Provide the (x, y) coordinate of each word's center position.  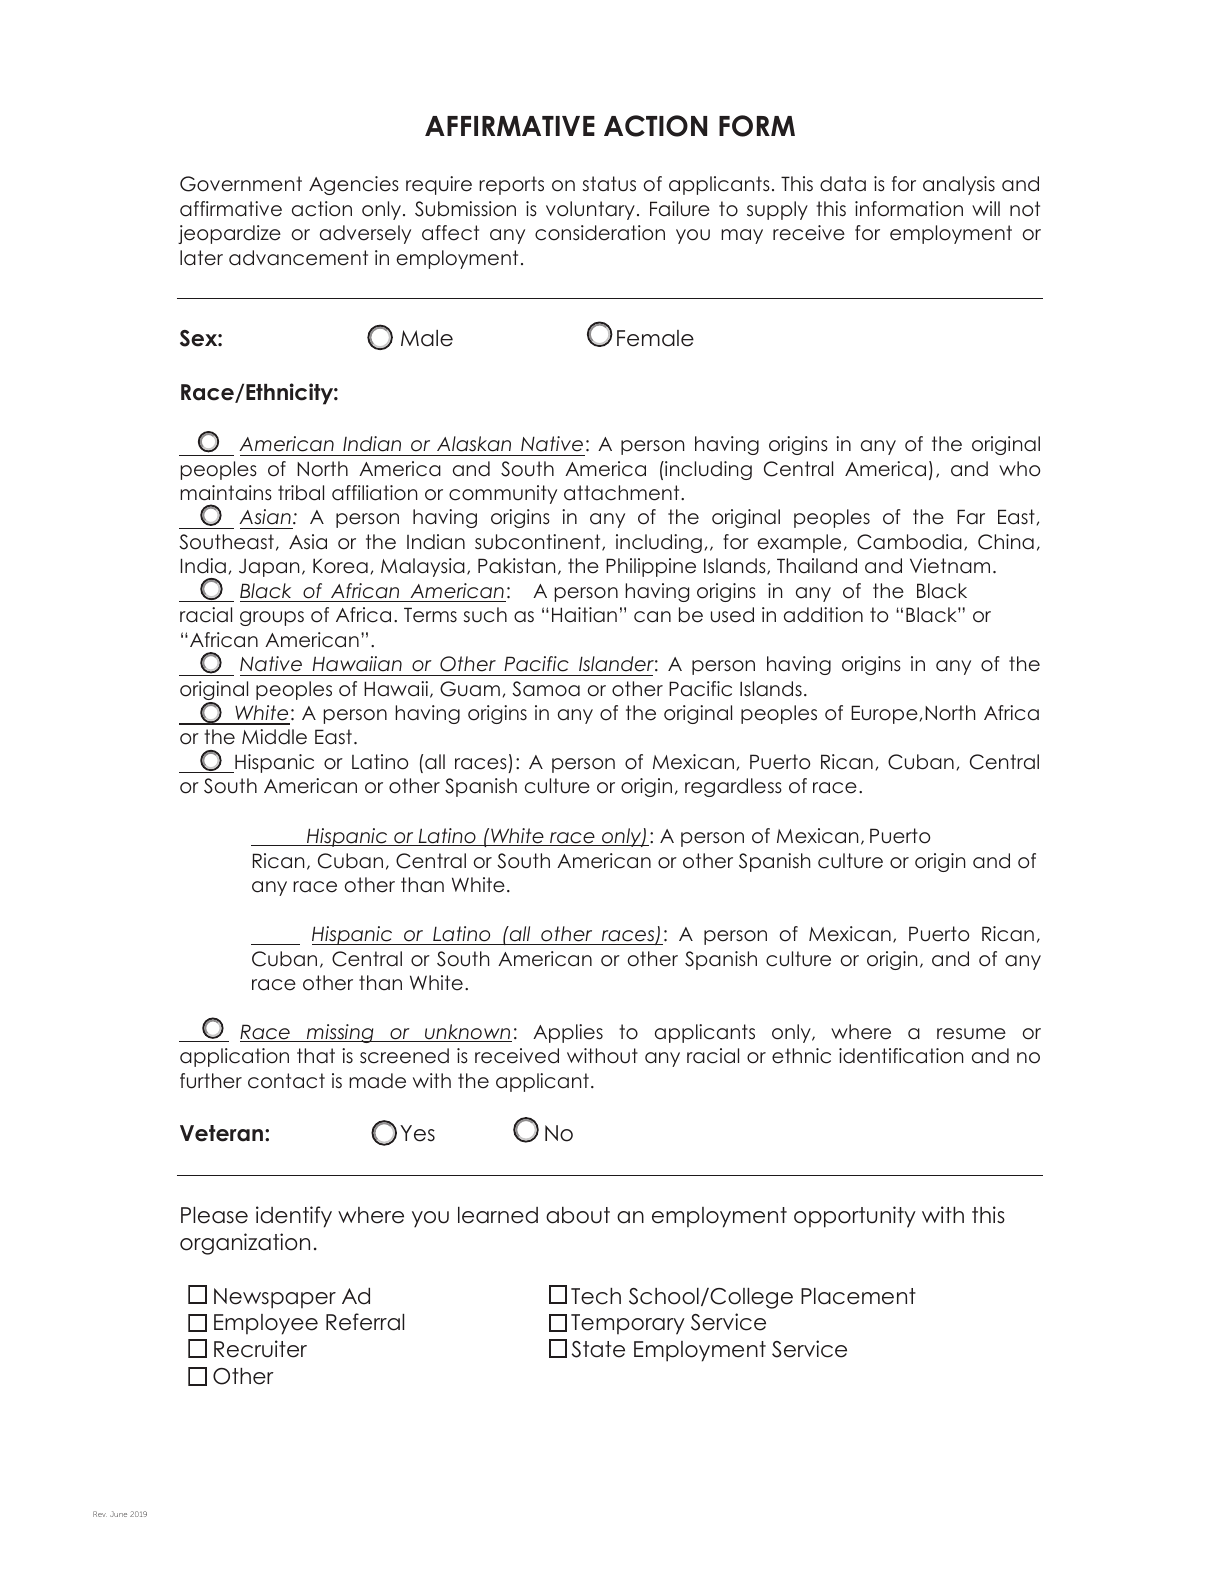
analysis (959, 185)
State (598, 1349)
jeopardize (229, 234)
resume (971, 1034)
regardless (733, 787)
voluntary (590, 210)
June (118, 1514)
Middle (274, 737)
